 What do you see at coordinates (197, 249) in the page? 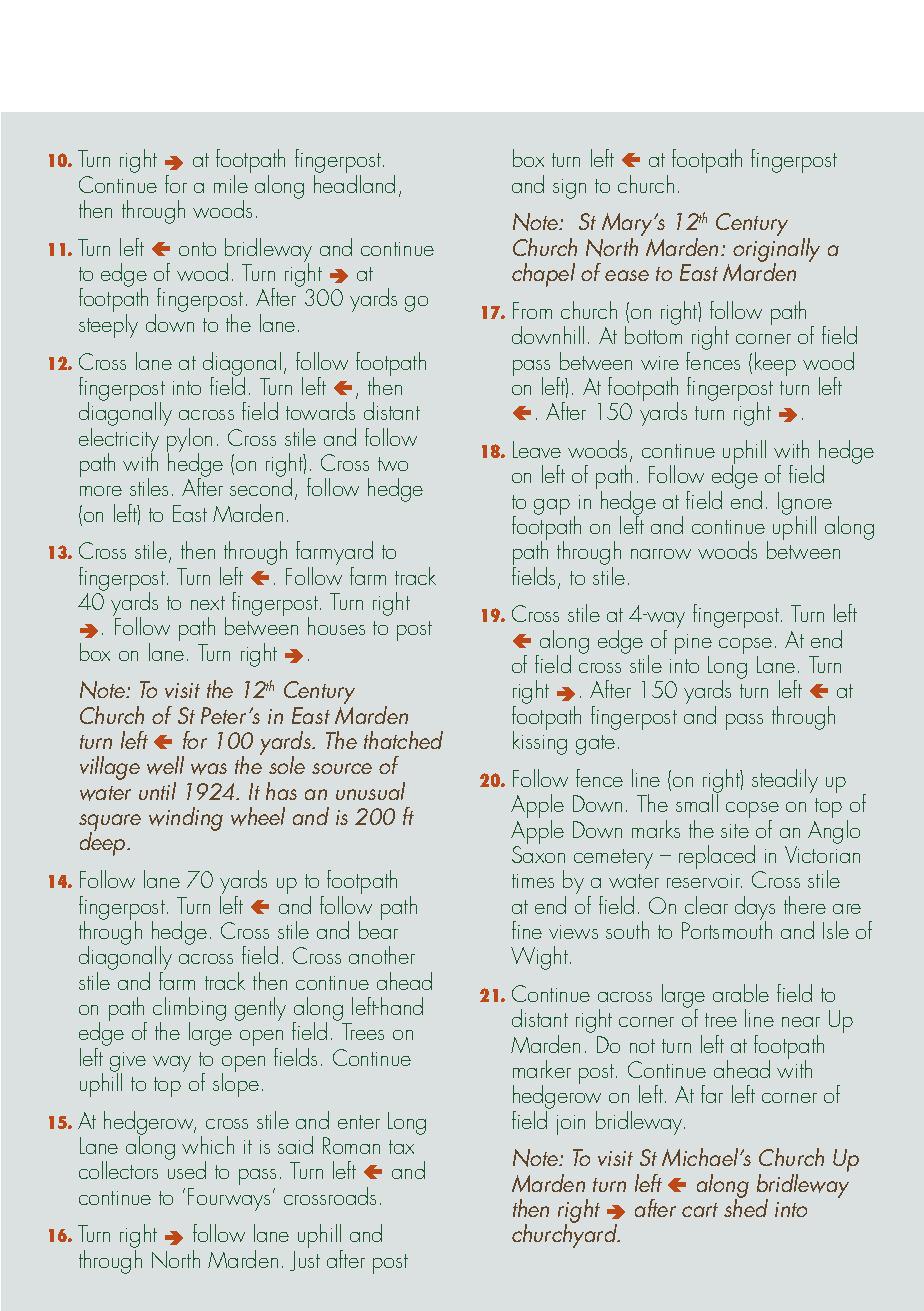
I see `onto` at bounding box center [197, 249].
